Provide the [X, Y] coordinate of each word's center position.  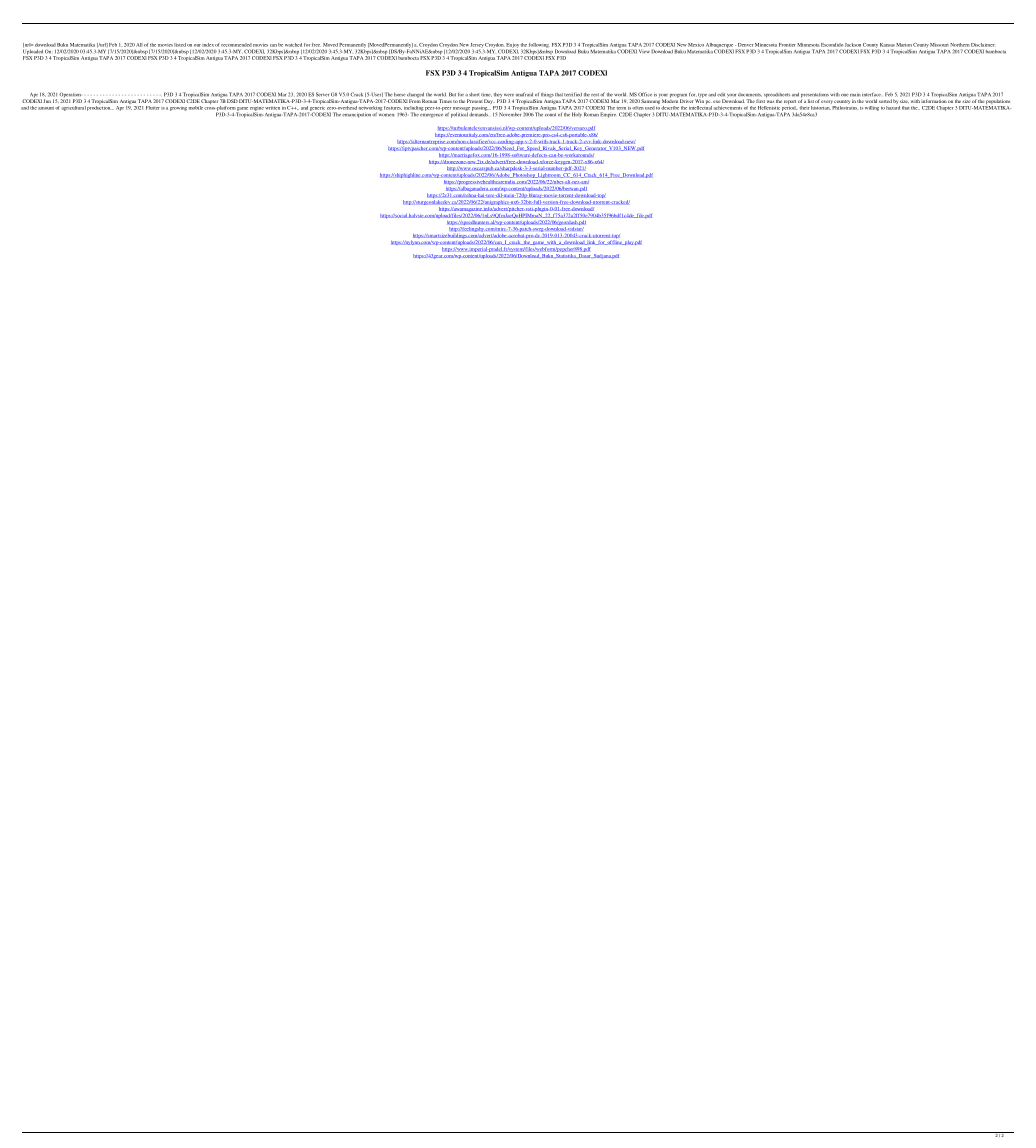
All [139, 45]
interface [871, 94]
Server [322, 94]
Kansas [887, 45]
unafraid [524, 94]
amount [46, 108]
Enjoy [512, 46]
